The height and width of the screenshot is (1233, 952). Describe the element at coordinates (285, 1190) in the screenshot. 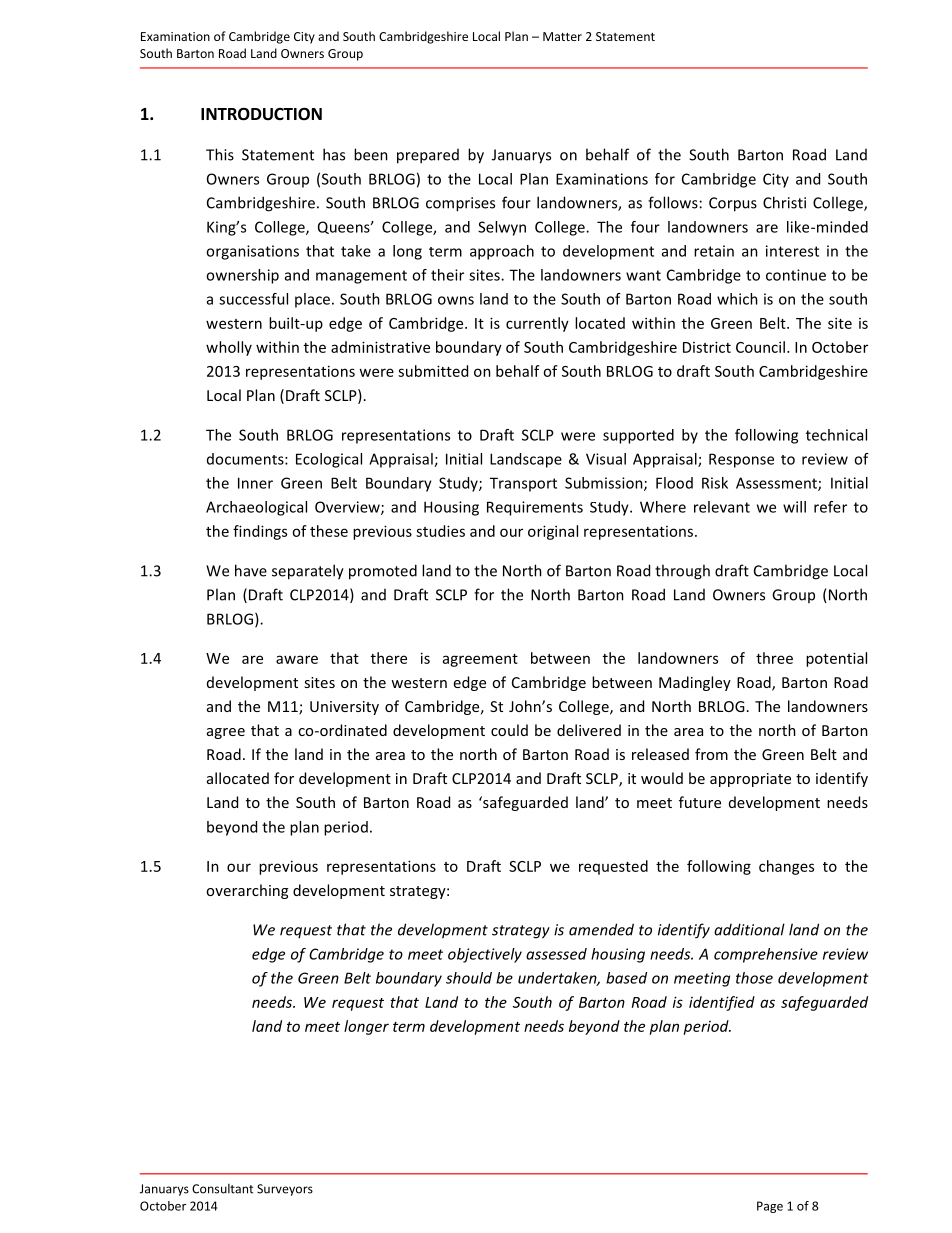

I see `Surveyors` at that location.
